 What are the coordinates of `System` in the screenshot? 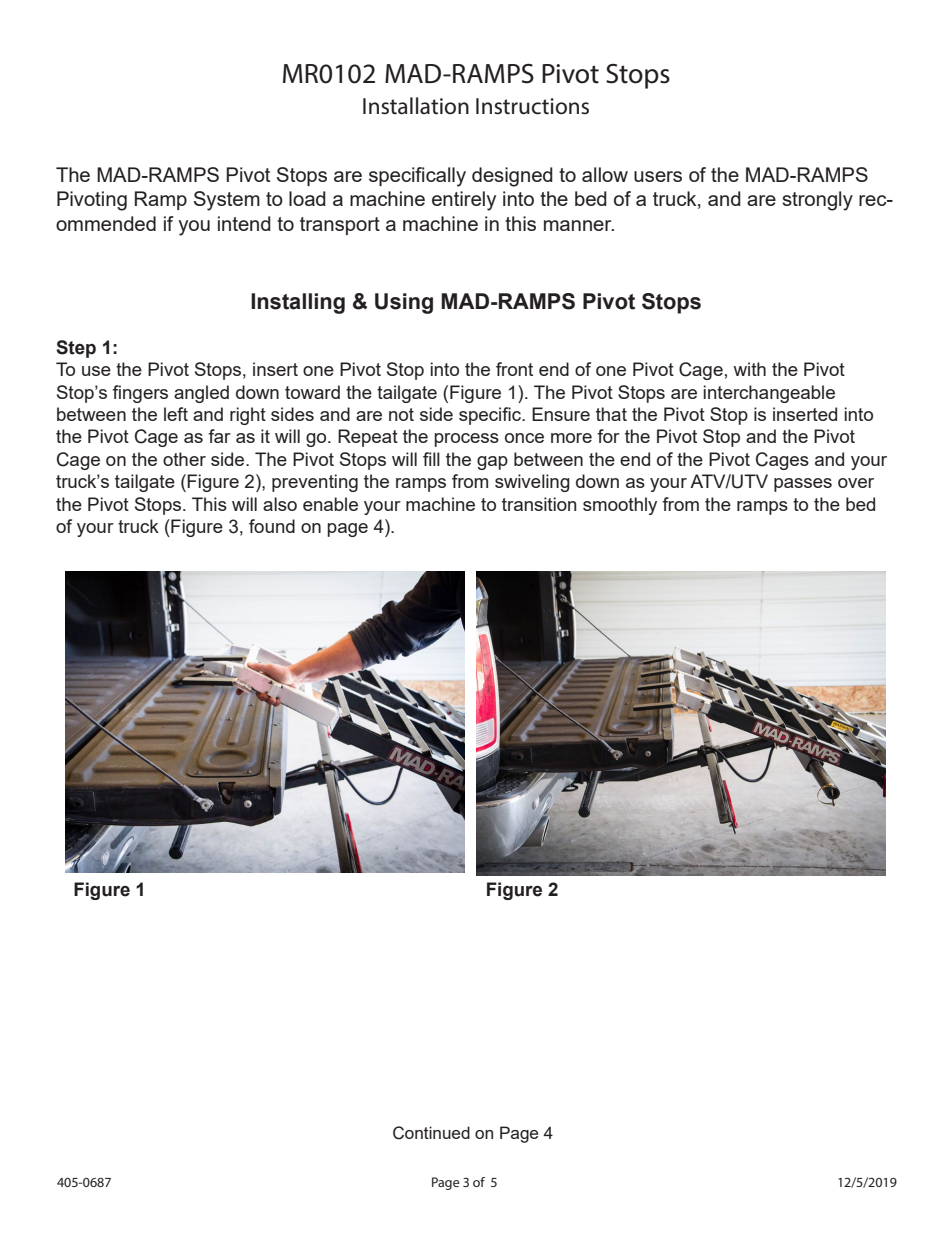 It's located at (227, 201).
